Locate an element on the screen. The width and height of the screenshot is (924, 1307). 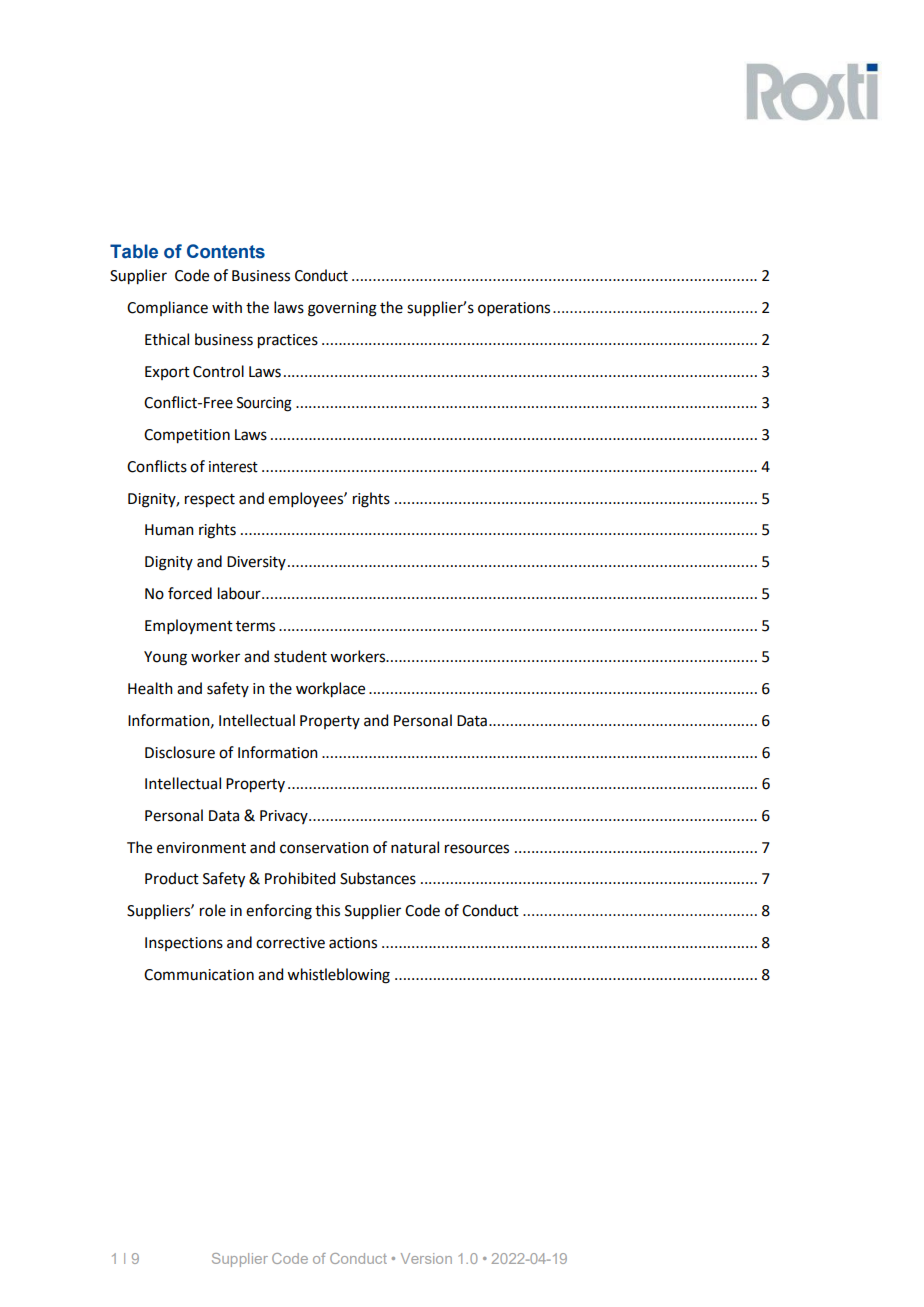
Communication is located at coordinates (199, 975).
